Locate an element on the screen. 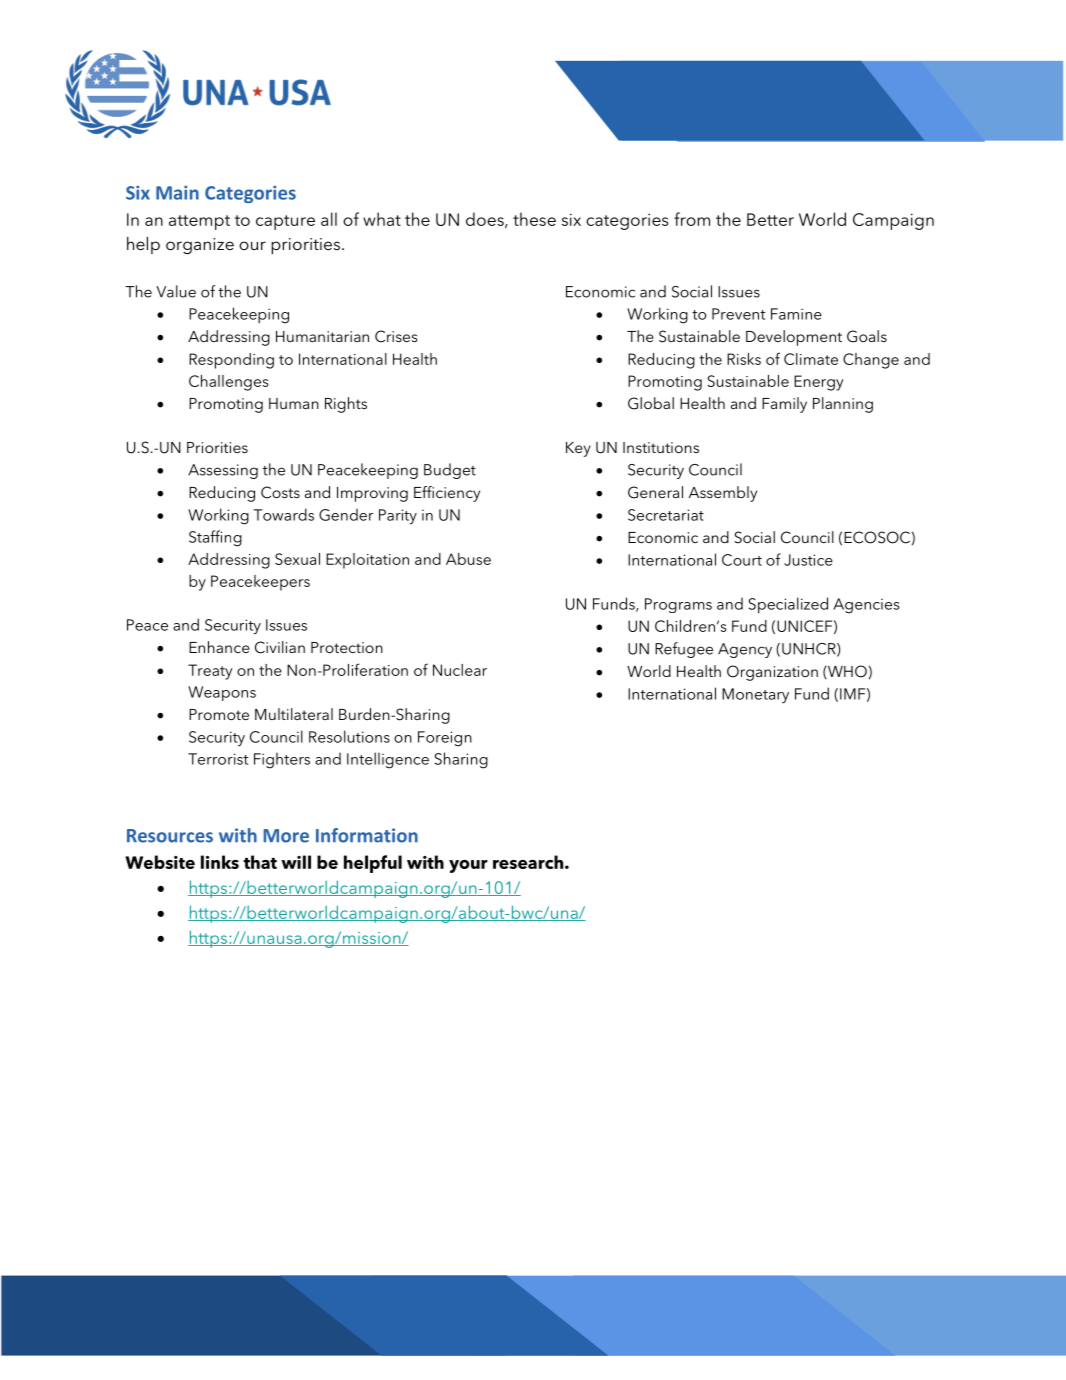 The width and height of the screenshot is (1066, 1380). Weapons is located at coordinates (222, 693).
